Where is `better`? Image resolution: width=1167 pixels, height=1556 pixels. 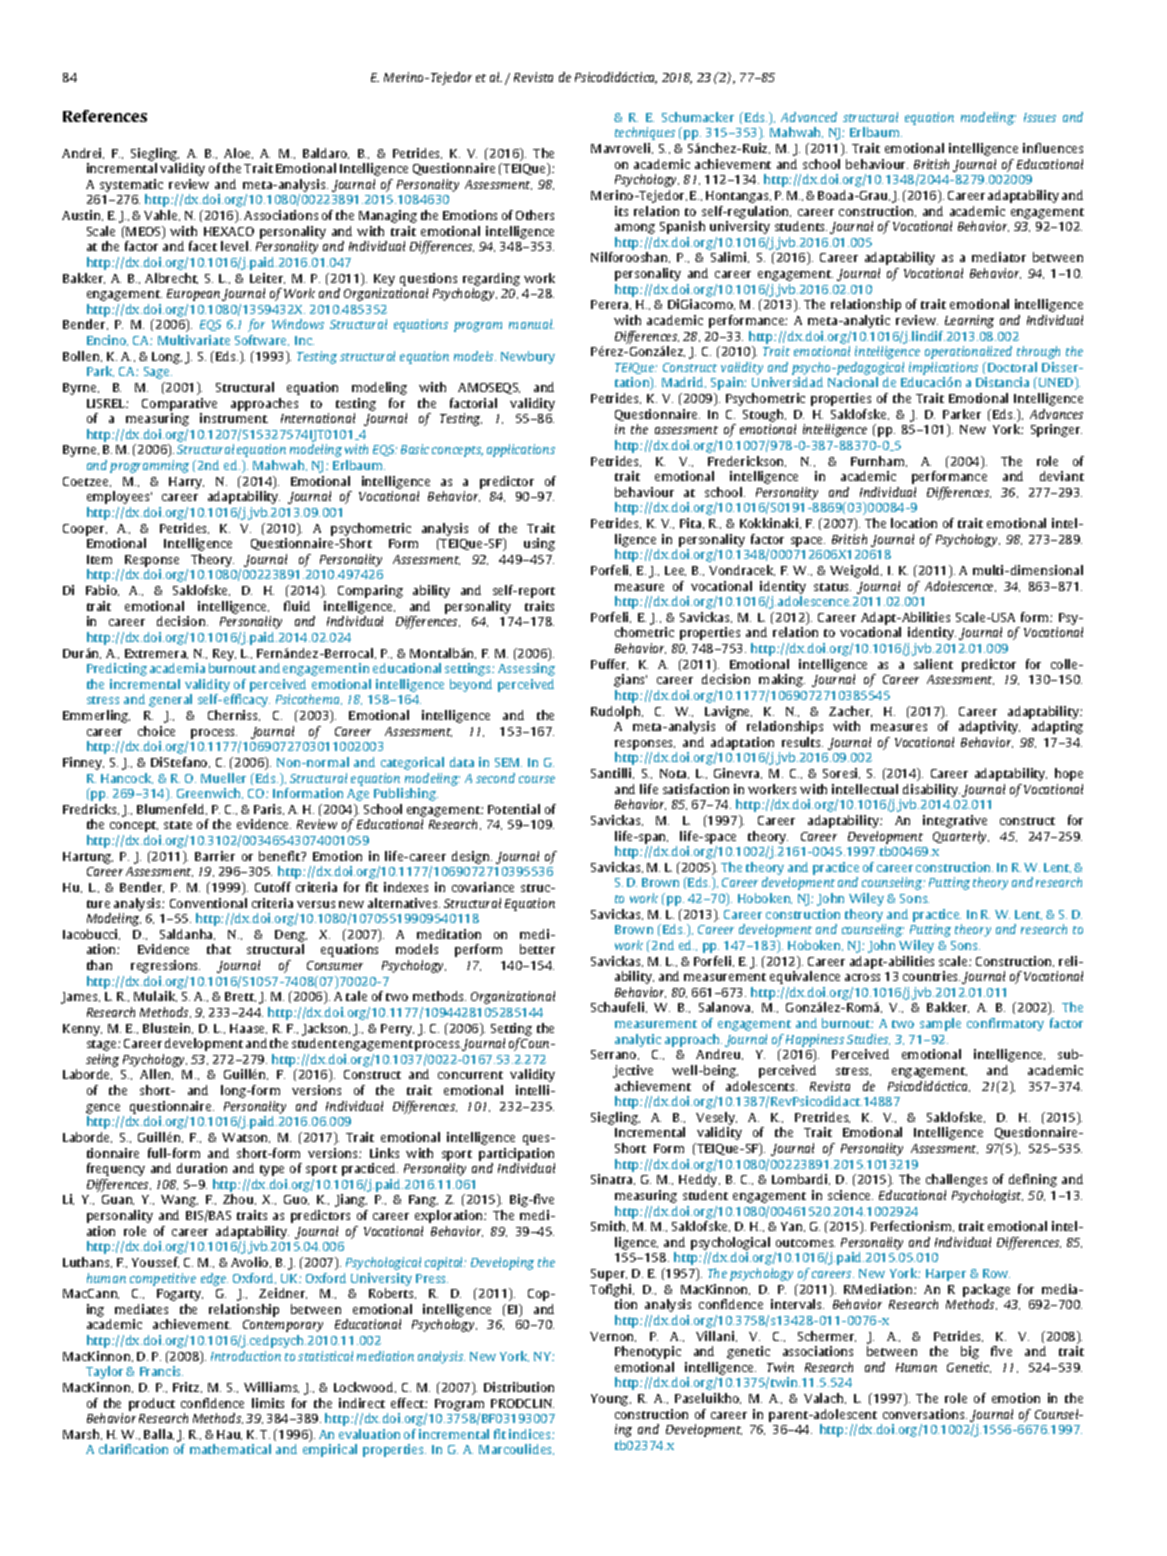
better is located at coordinates (537, 949).
